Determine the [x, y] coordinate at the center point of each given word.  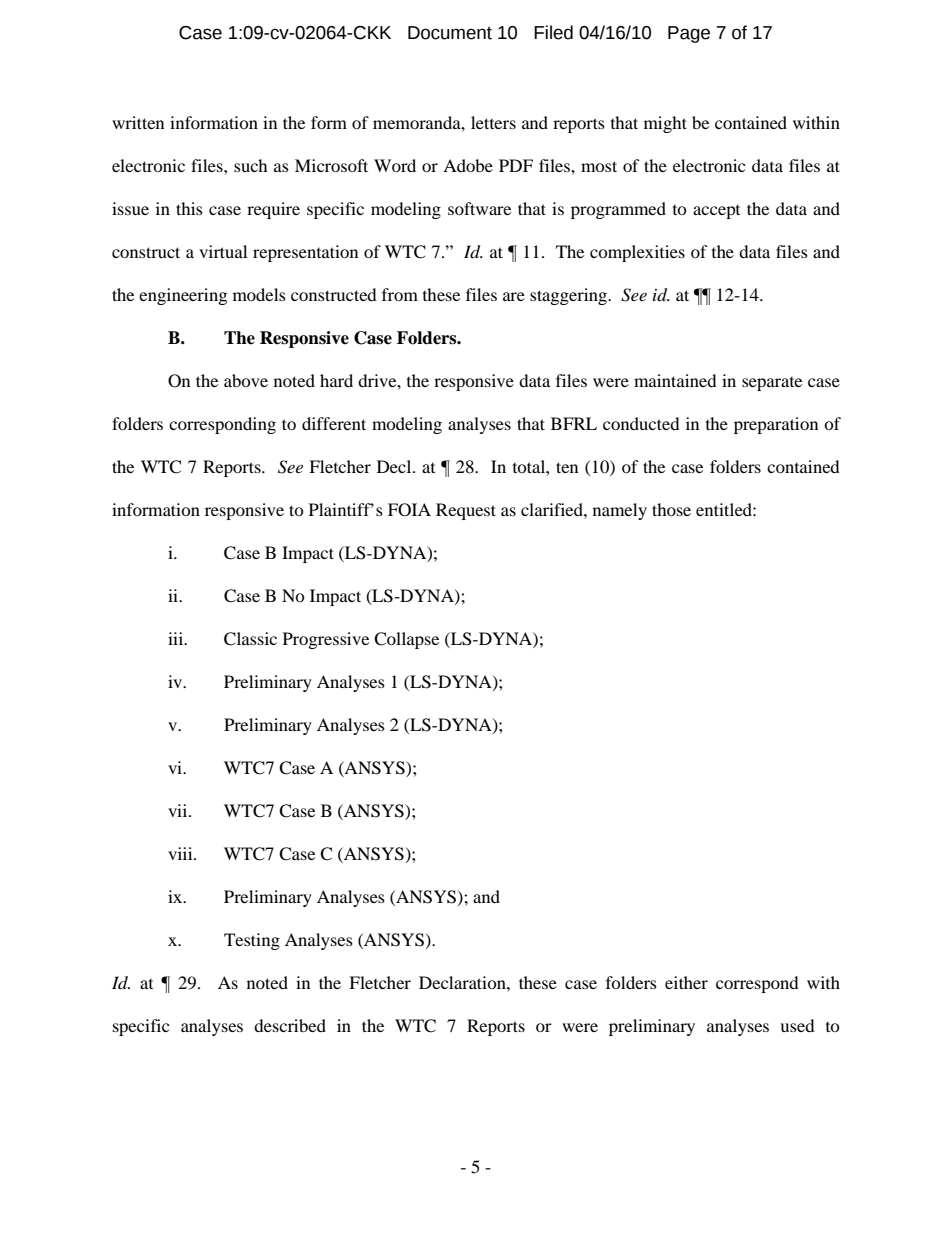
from [400, 294]
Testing [252, 941]
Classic [250, 639]
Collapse [406, 640]
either [686, 982]
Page [689, 34]
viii [181, 853]
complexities [637, 253]
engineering [183, 296]
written [138, 122]
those [671, 509]
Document [450, 33]
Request [466, 511]
